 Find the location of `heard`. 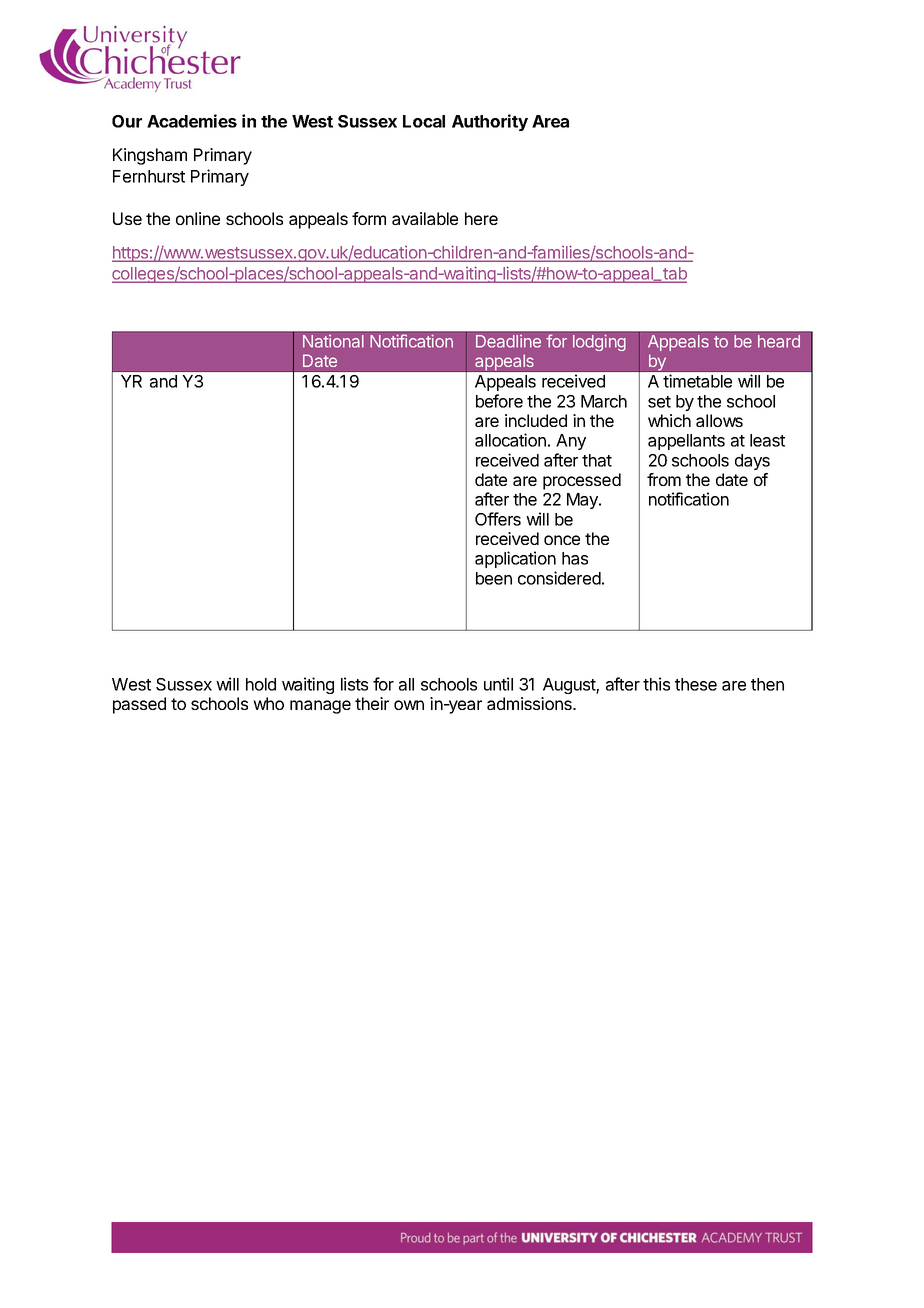

heard is located at coordinates (779, 341).
